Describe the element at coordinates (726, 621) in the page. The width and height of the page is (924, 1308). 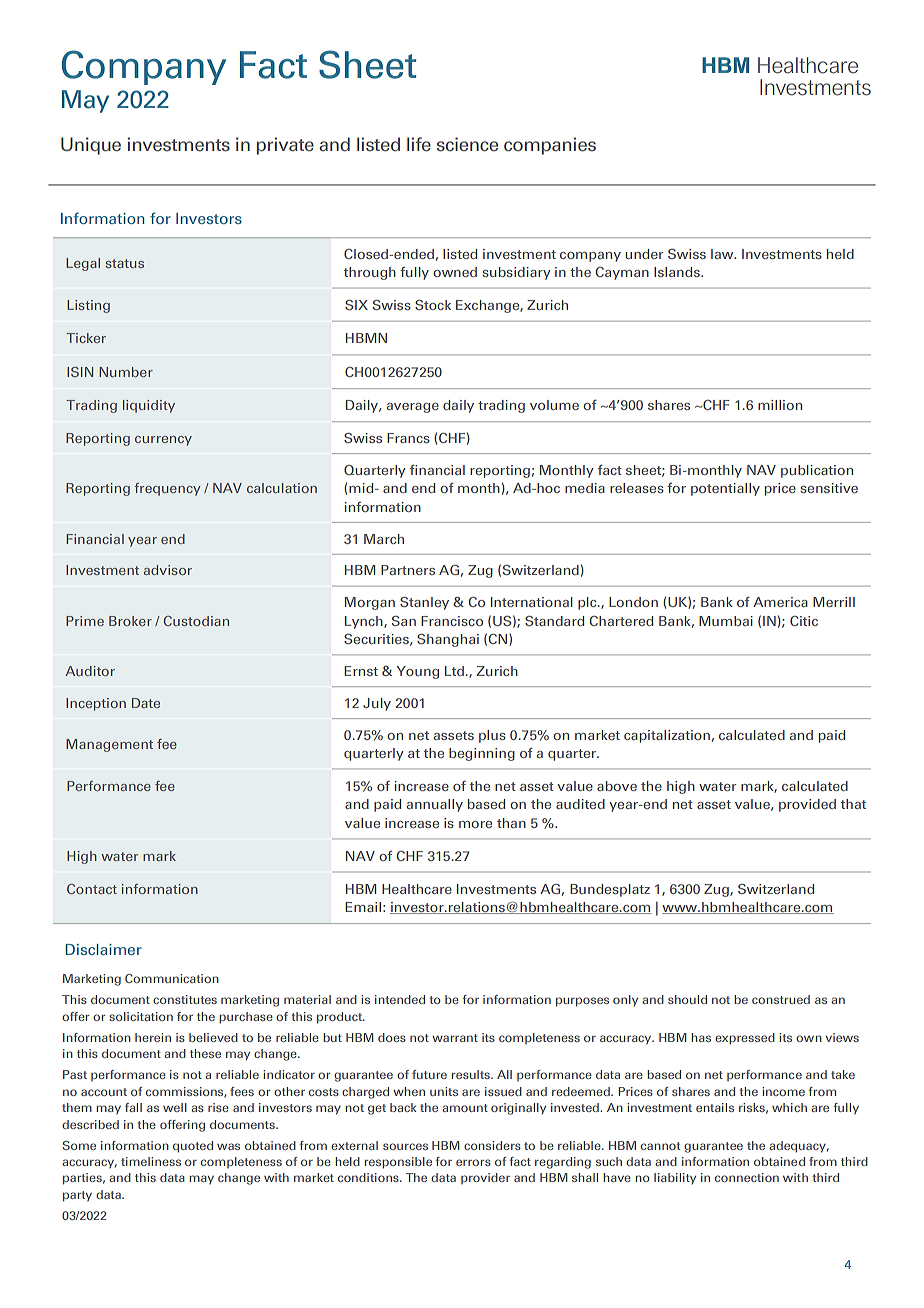
I see `Mumbai` at that location.
